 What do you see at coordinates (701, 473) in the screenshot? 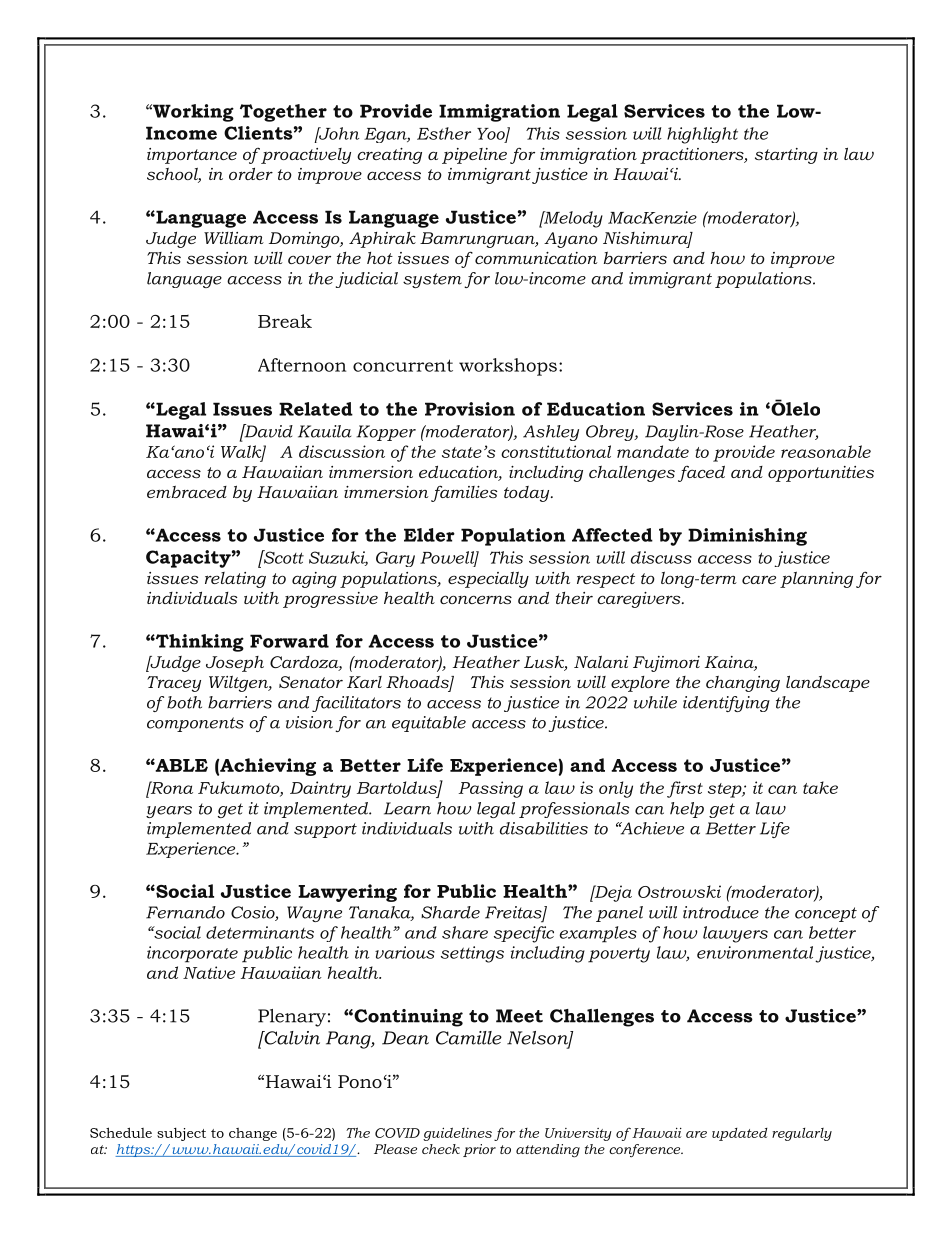
I see `faced` at bounding box center [701, 473].
